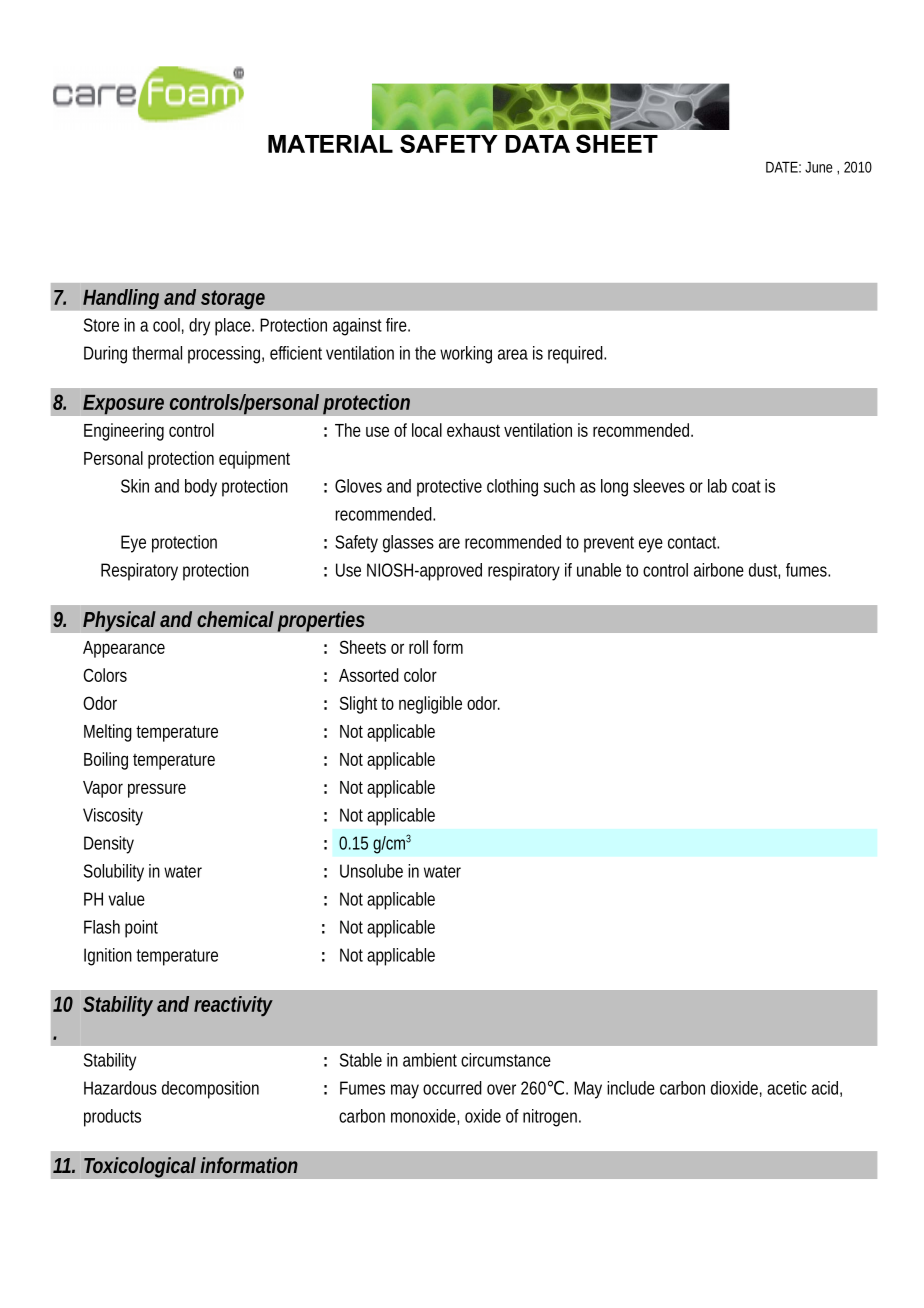  I want to click on coat, so click(746, 486).
